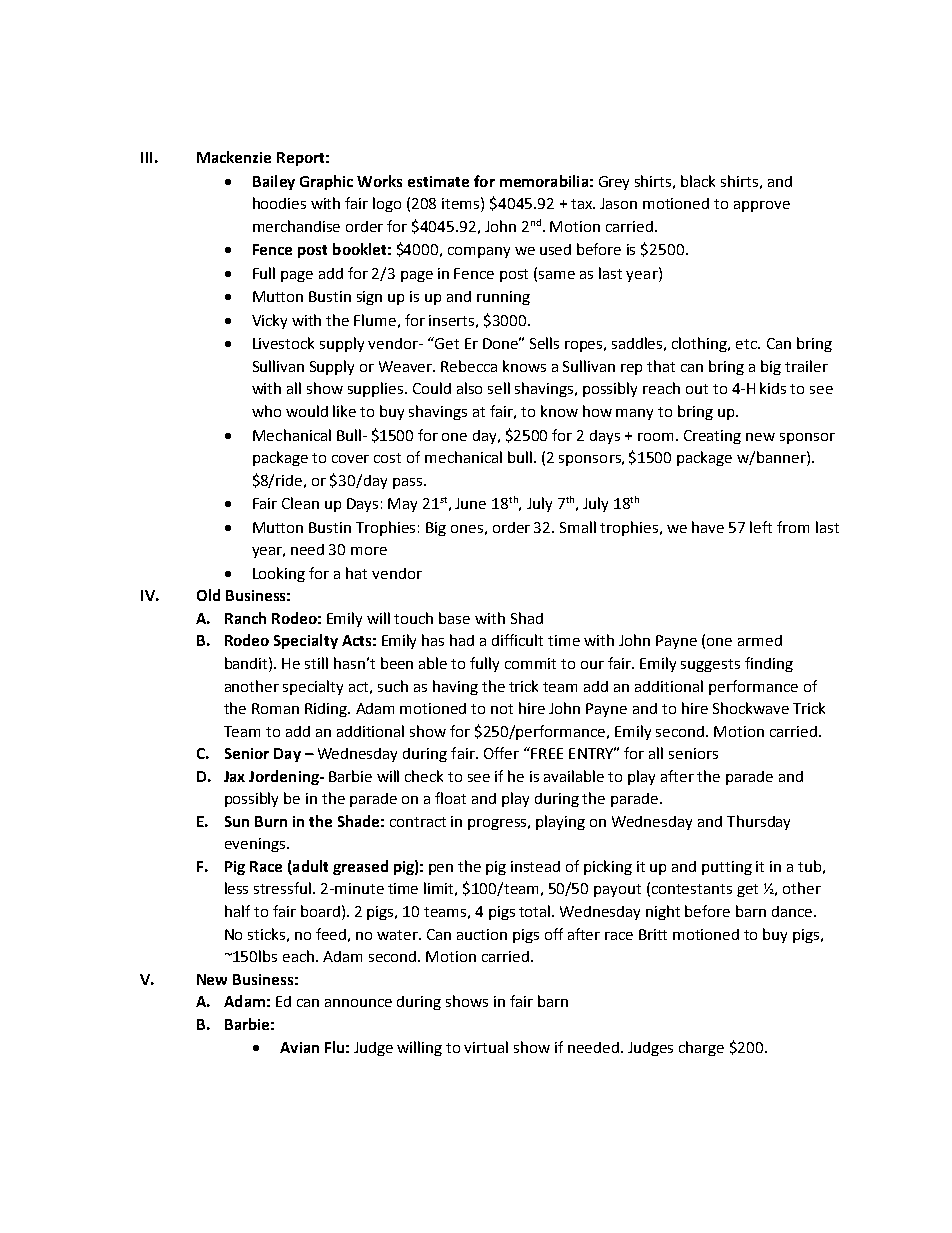 This page has width=952, height=1233. What do you see at coordinates (234, 157) in the page?
I see `Mackenzie` at bounding box center [234, 157].
